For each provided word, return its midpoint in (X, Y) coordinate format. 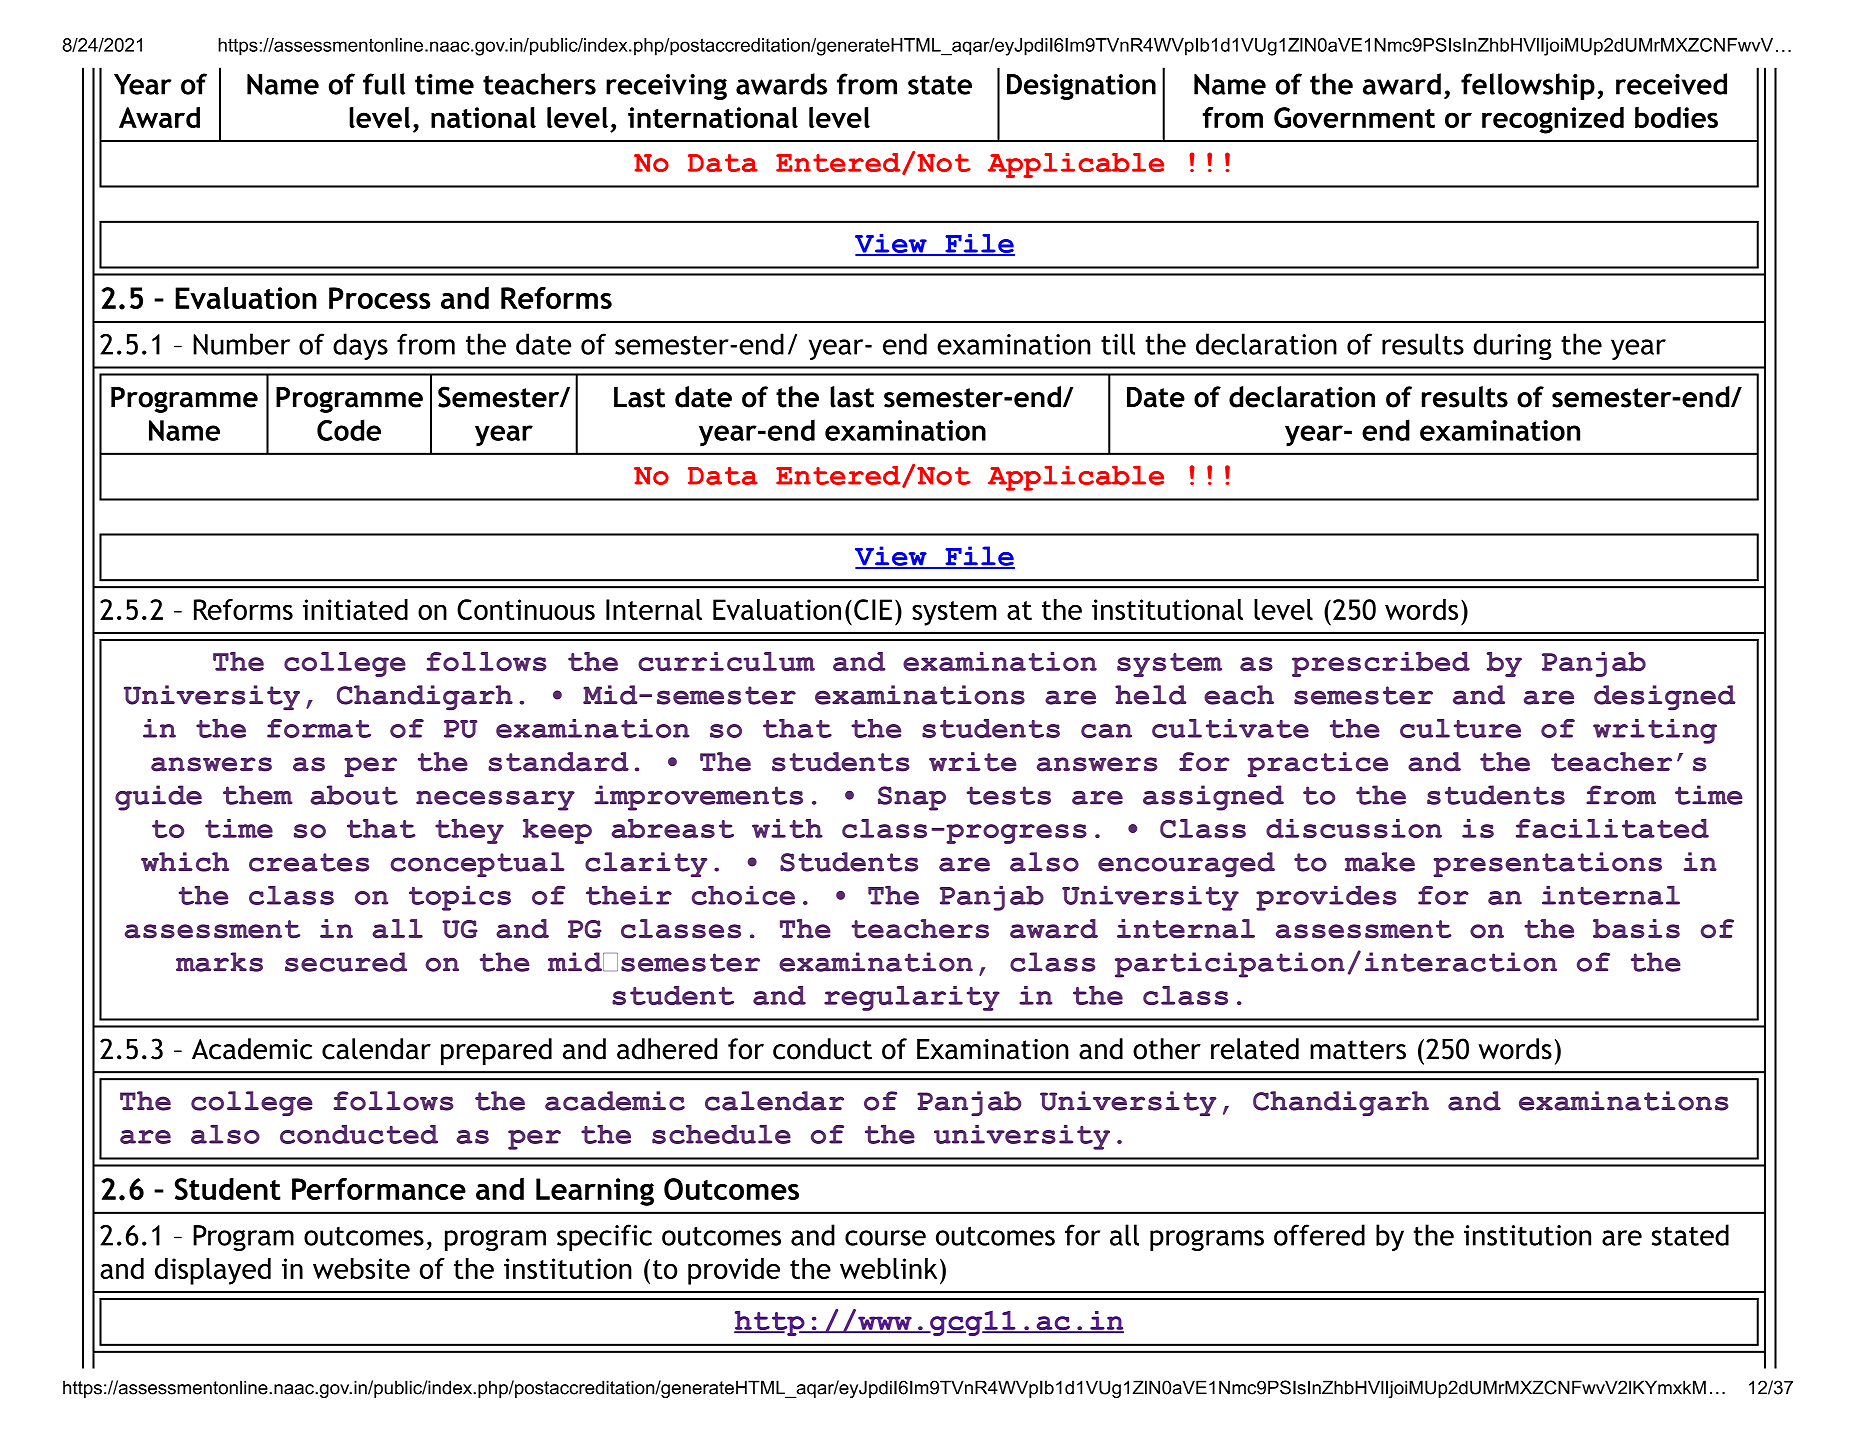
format (319, 728)
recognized (1553, 120)
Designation (1081, 87)
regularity (912, 998)
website (361, 1268)
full (384, 84)
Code (349, 430)
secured (346, 962)
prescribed (1381, 664)
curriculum (726, 661)
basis (1636, 929)
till (1118, 344)
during (1512, 346)
